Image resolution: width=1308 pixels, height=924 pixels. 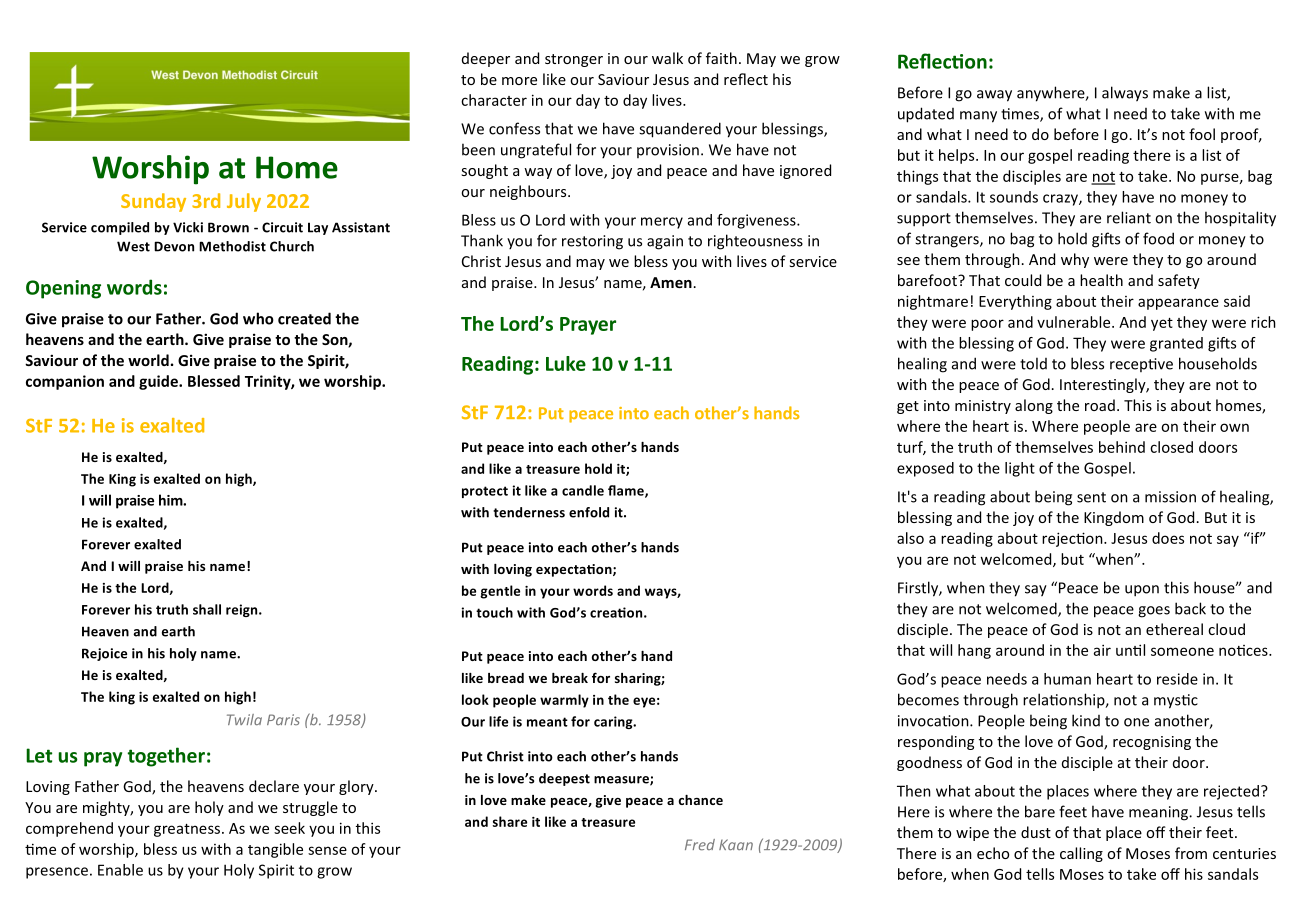 I want to click on greatness, so click(x=187, y=830).
